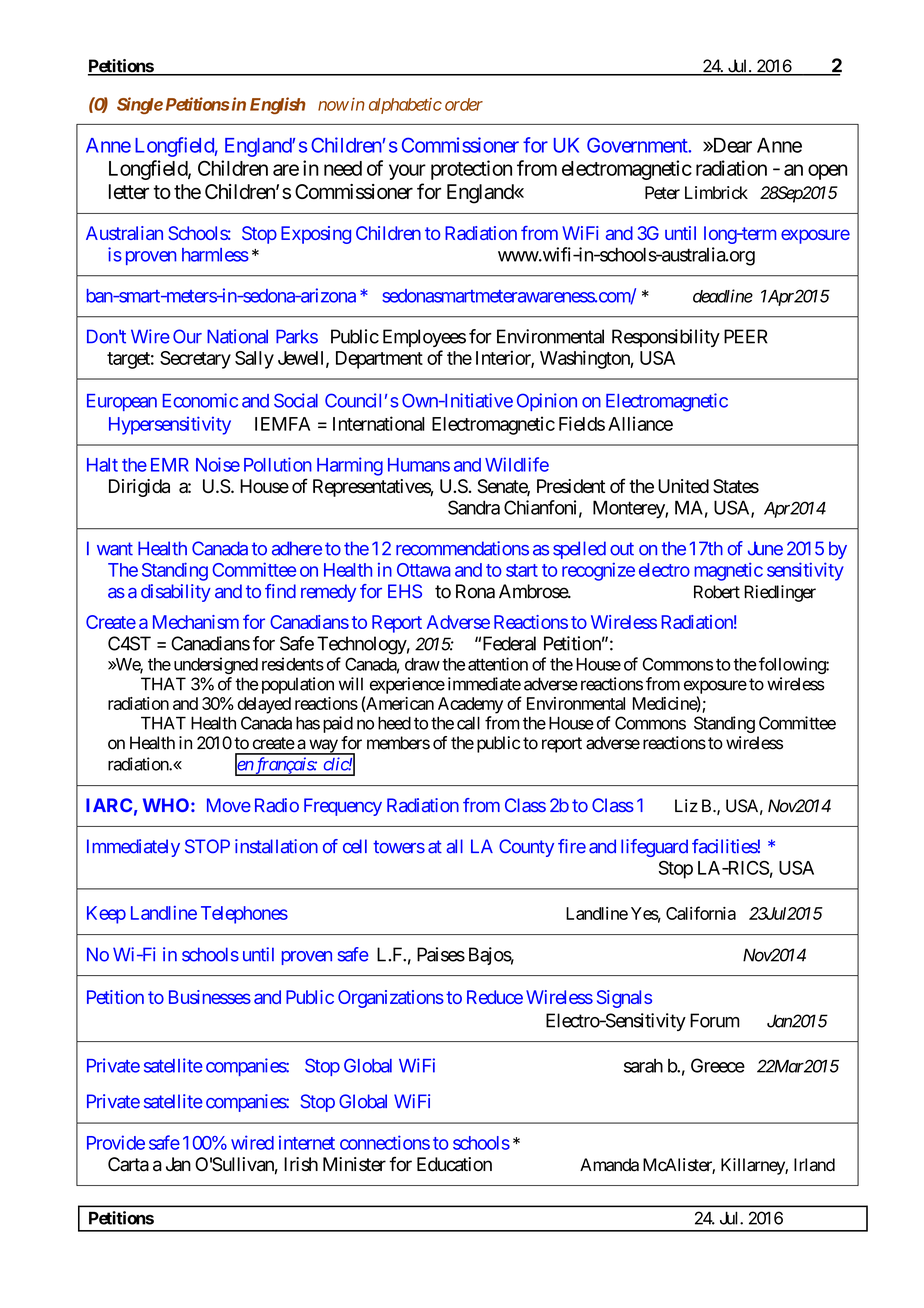 The width and height of the screenshot is (924, 1308). What do you see at coordinates (827, 172) in the screenshot?
I see `open` at bounding box center [827, 172].
